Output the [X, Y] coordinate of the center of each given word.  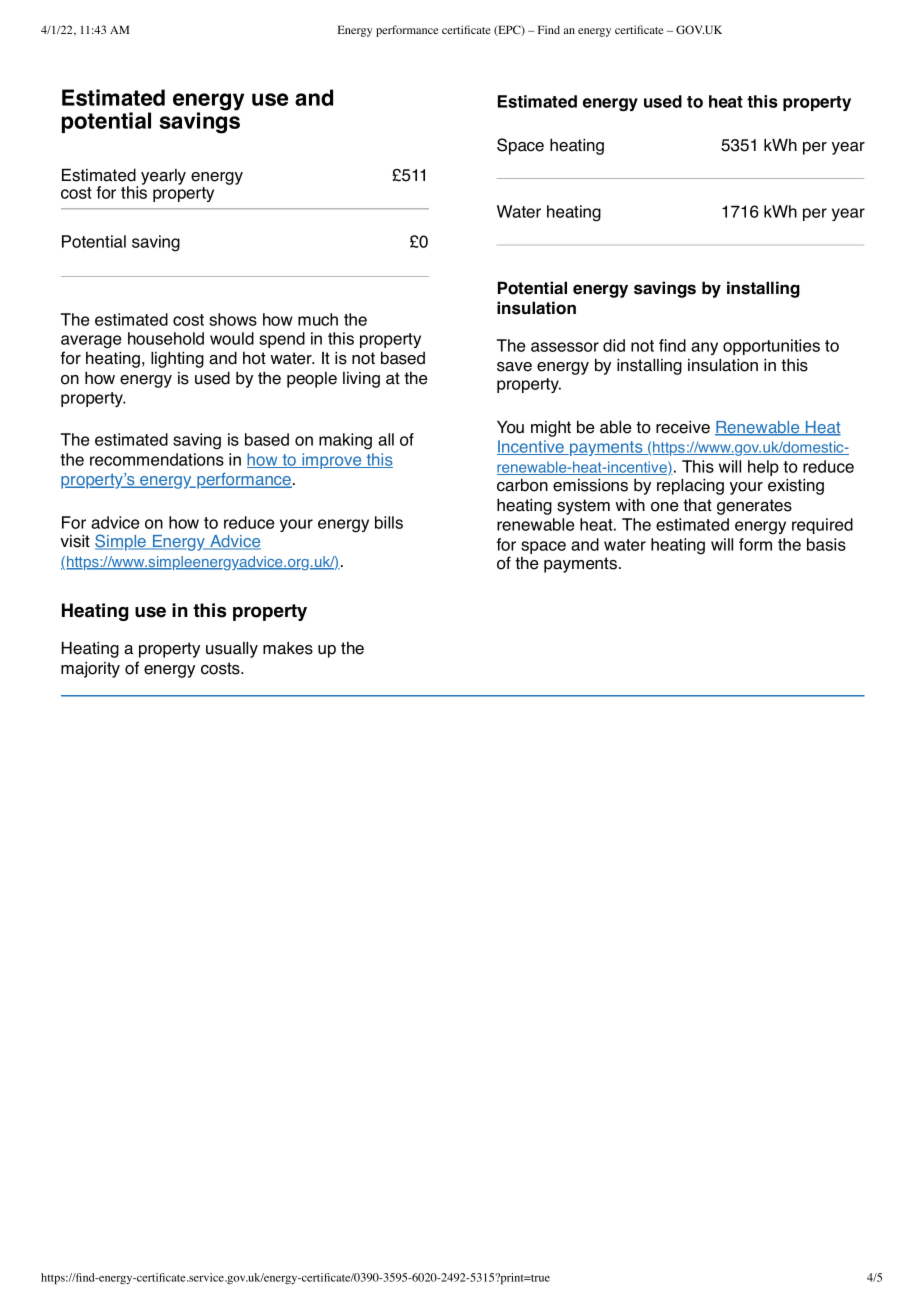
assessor [565, 347]
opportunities [771, 347]
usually [232, 650]
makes [288, 648]
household [166, 338]
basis [826, 544]
